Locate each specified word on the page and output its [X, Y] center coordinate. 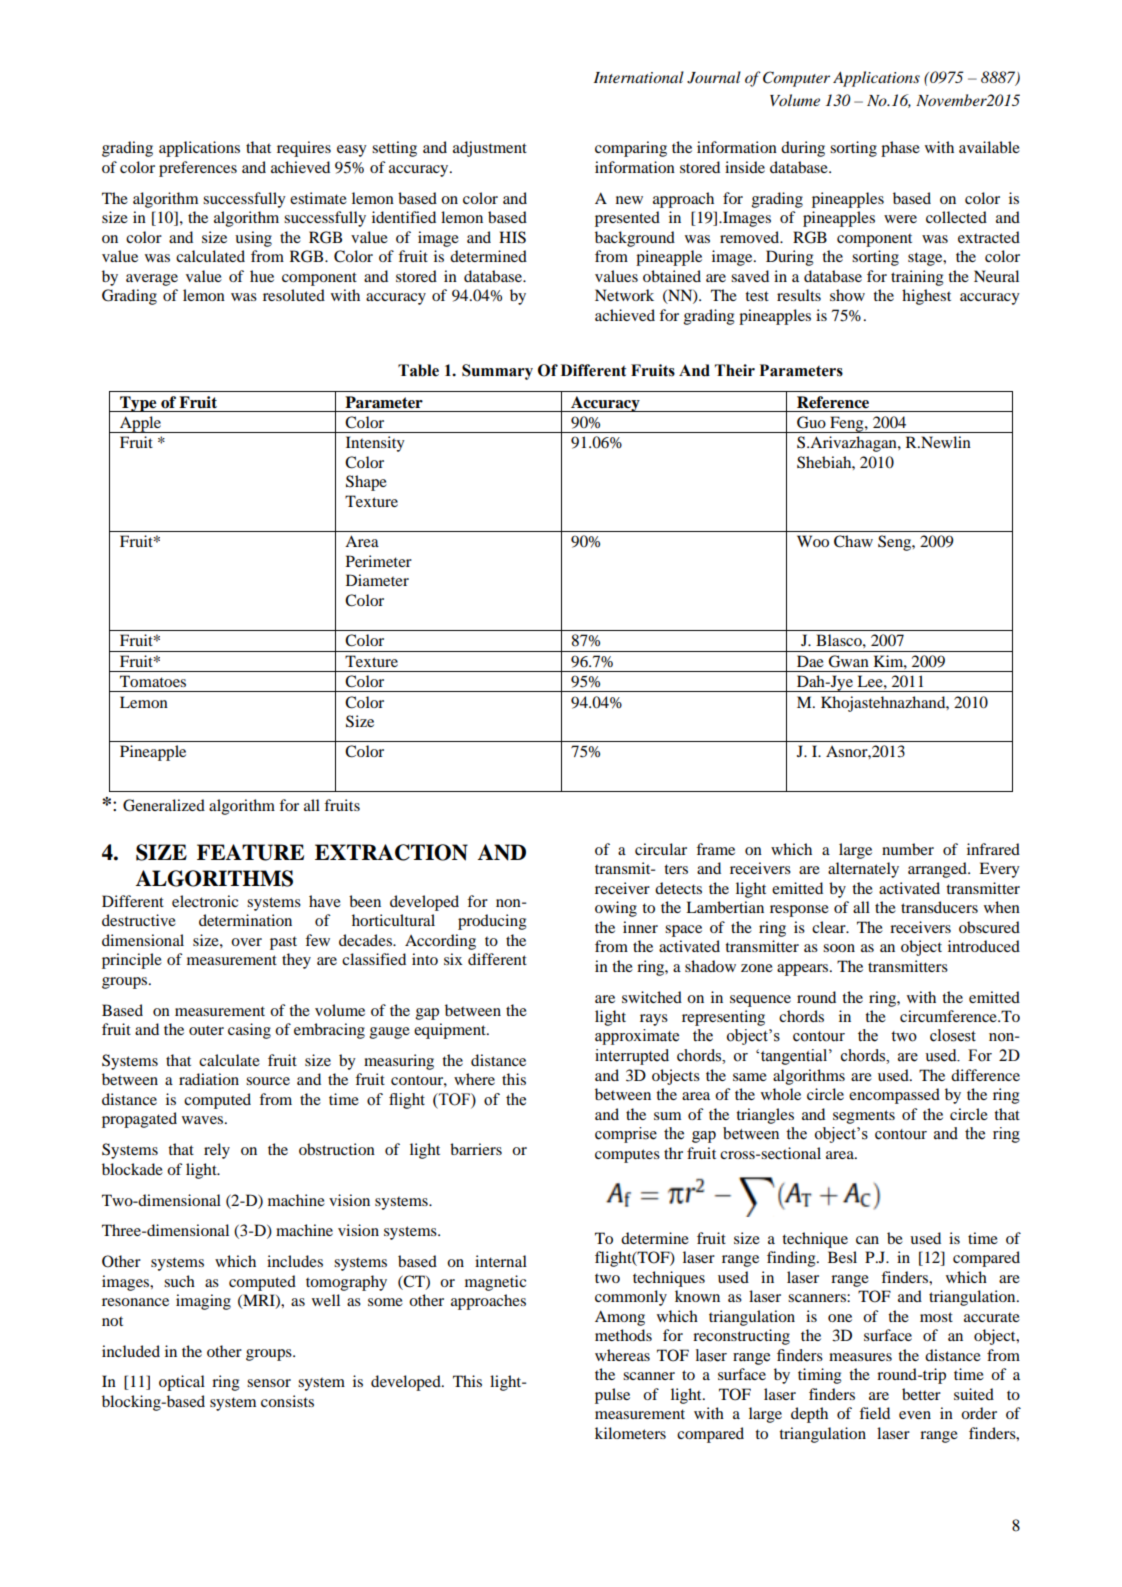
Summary [497, 372]
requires [304, 149]
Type [138, 404]
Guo [811, 422]
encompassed [894, 1096]
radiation [209, 1079]
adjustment [490, 149]
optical [182, 1383]
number [908, 849]
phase [900, 149]
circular [661, 849]
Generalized [164, 805]
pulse [612, 1396]
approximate [637, 1037]
